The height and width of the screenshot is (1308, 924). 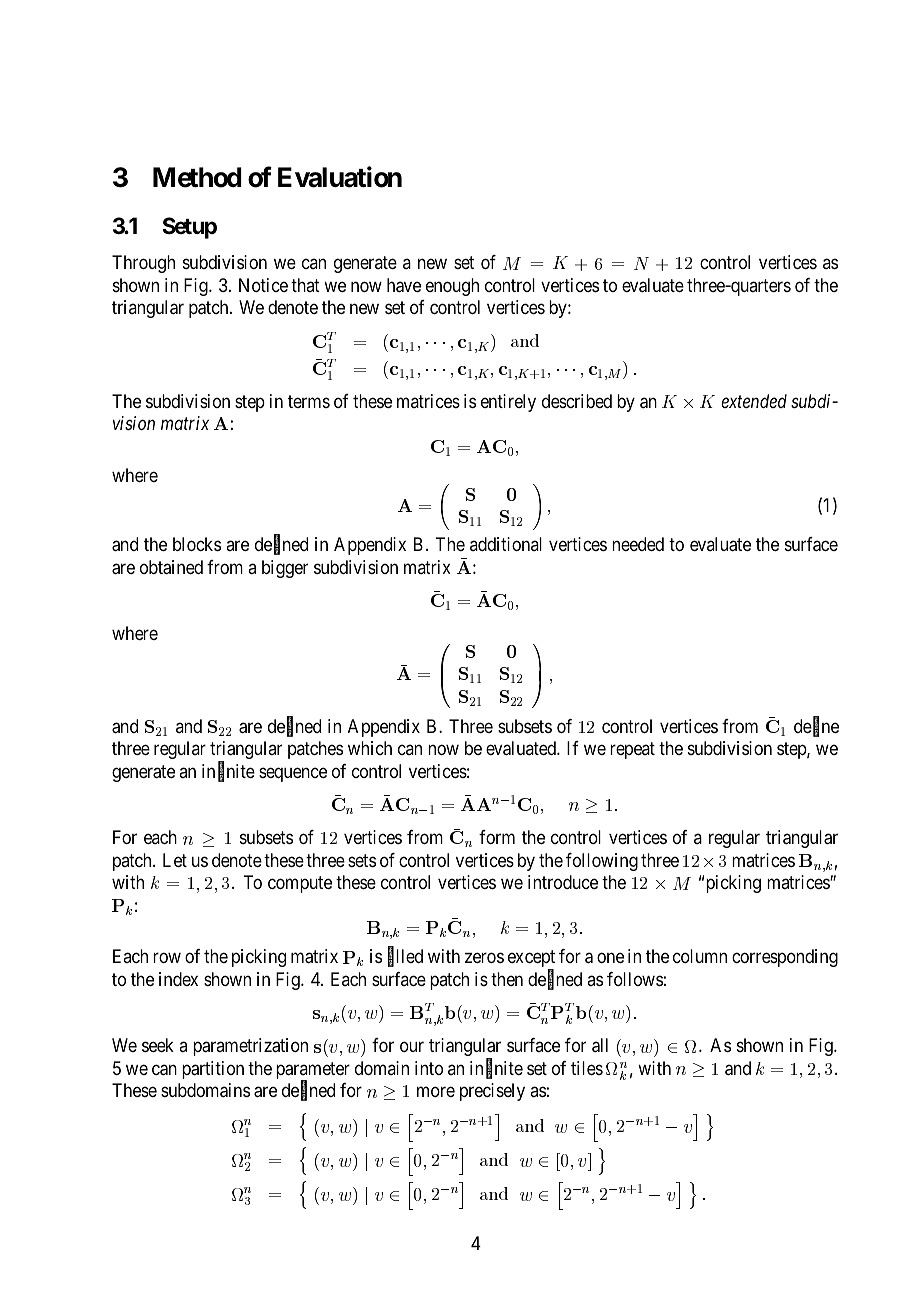 I want to click on Setup, so click(x=189, y=228).
